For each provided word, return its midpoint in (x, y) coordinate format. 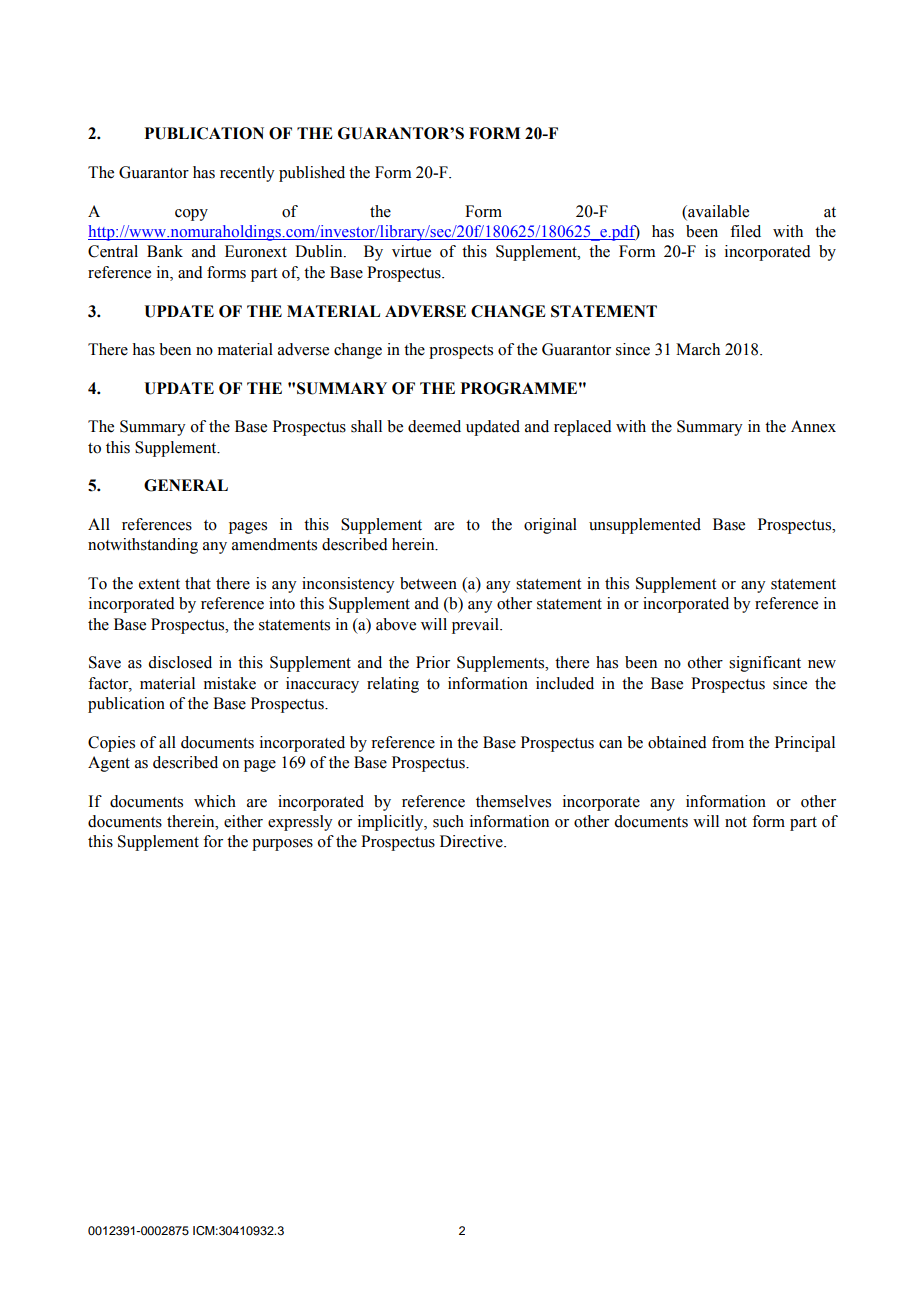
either (243, 821)
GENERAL (186, 485)
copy (191, 215)
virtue (411, 251)
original (550, 526)
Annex (813, 426)
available (717, 212)
